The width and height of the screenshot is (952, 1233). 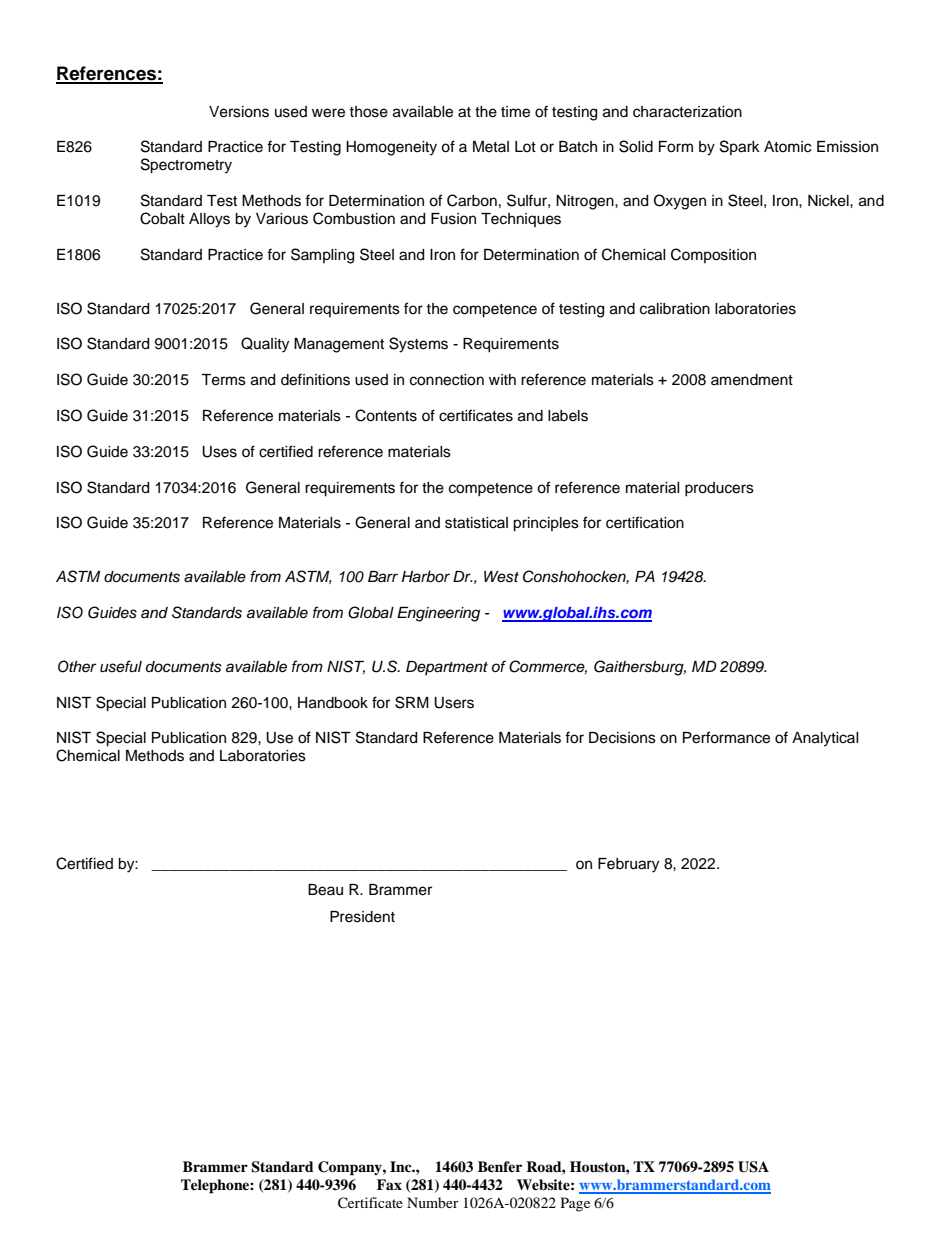 What do you see at coordinates (325, 890) in the screenshot?
I see `Beau` at bounding box center [325, 890].
